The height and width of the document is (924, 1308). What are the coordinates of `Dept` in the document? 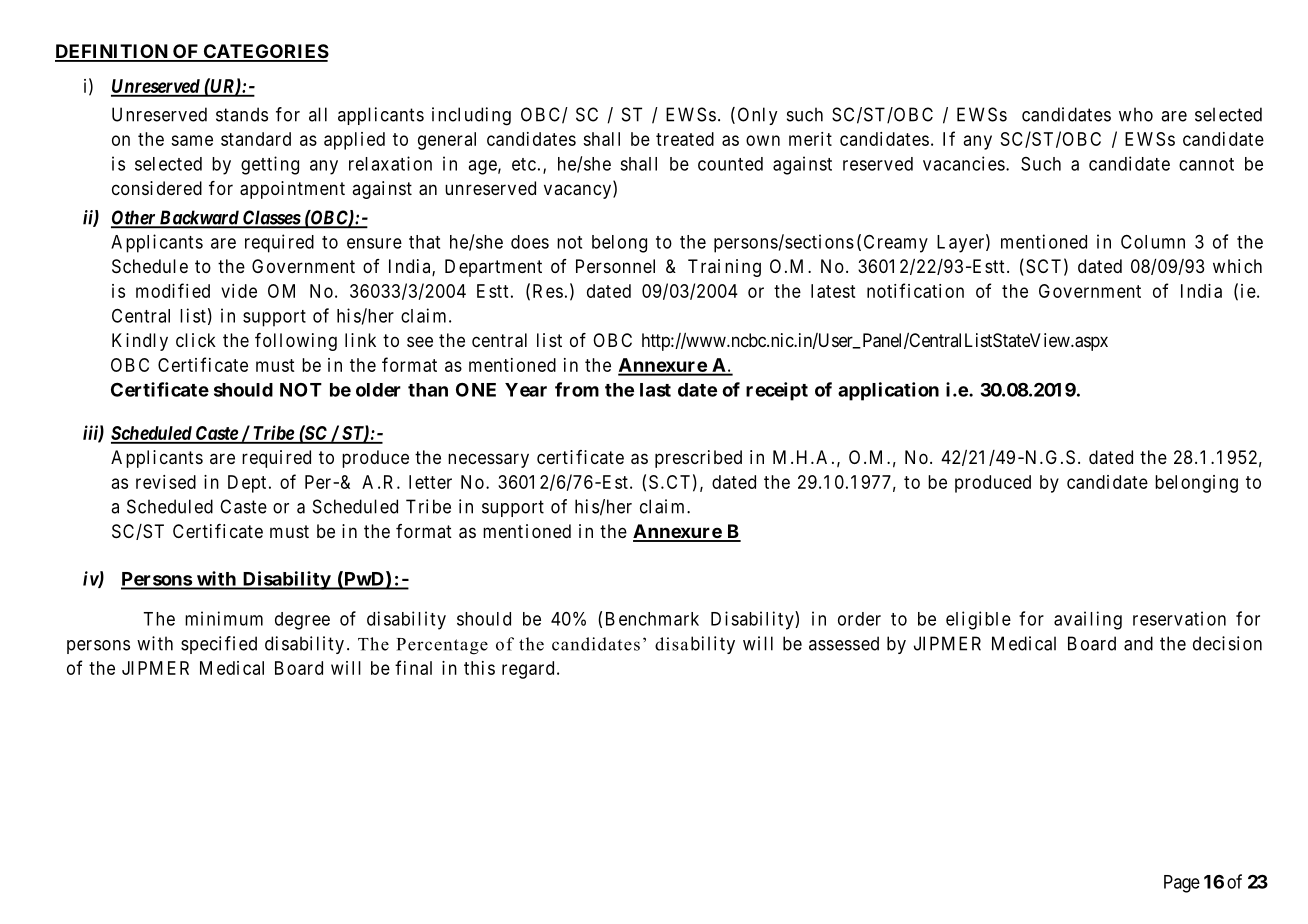 It's located at (247, 484).
